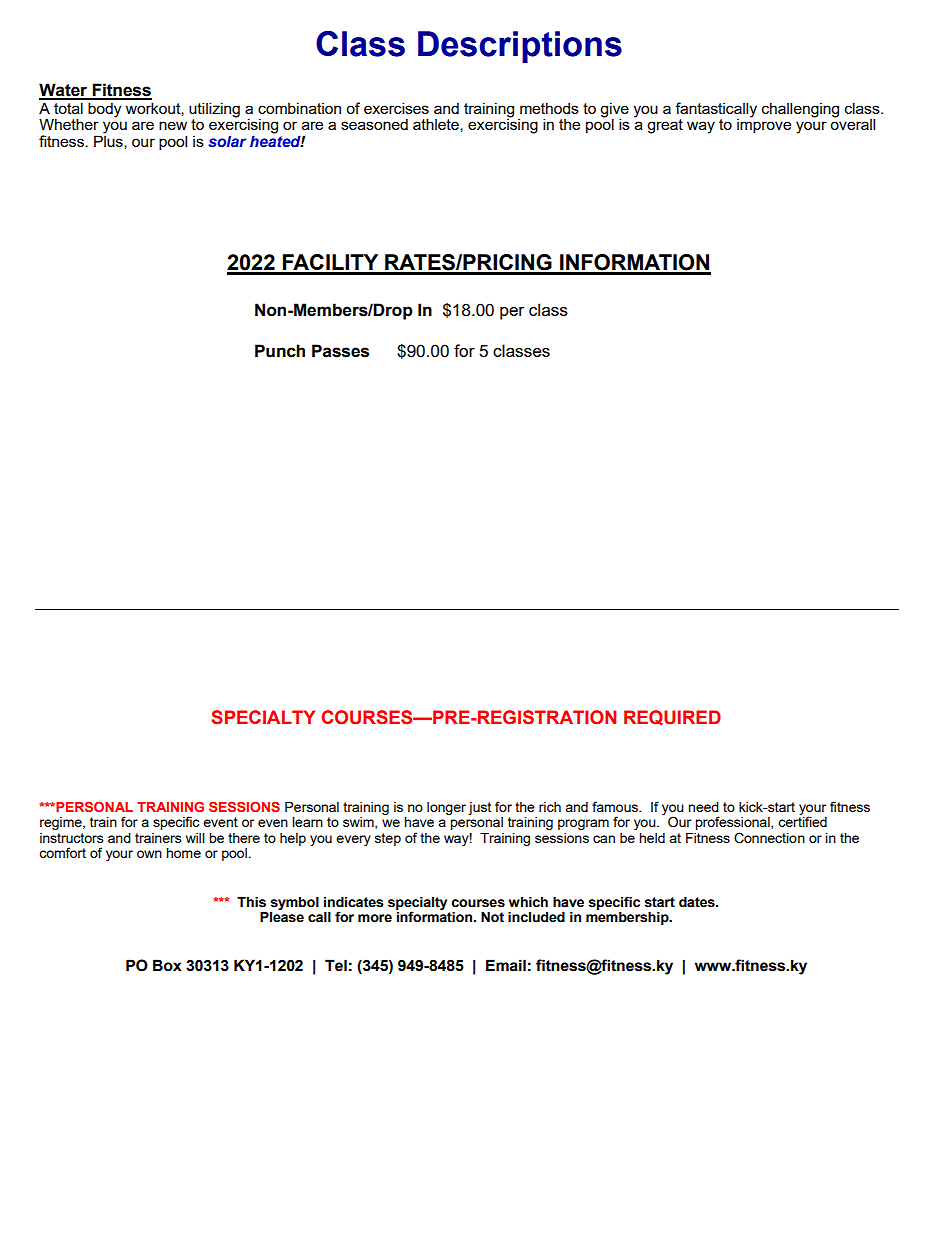  Describe the element at coordinates (672, 717) in the screenshot. I see `REQUIRED` at that location.
